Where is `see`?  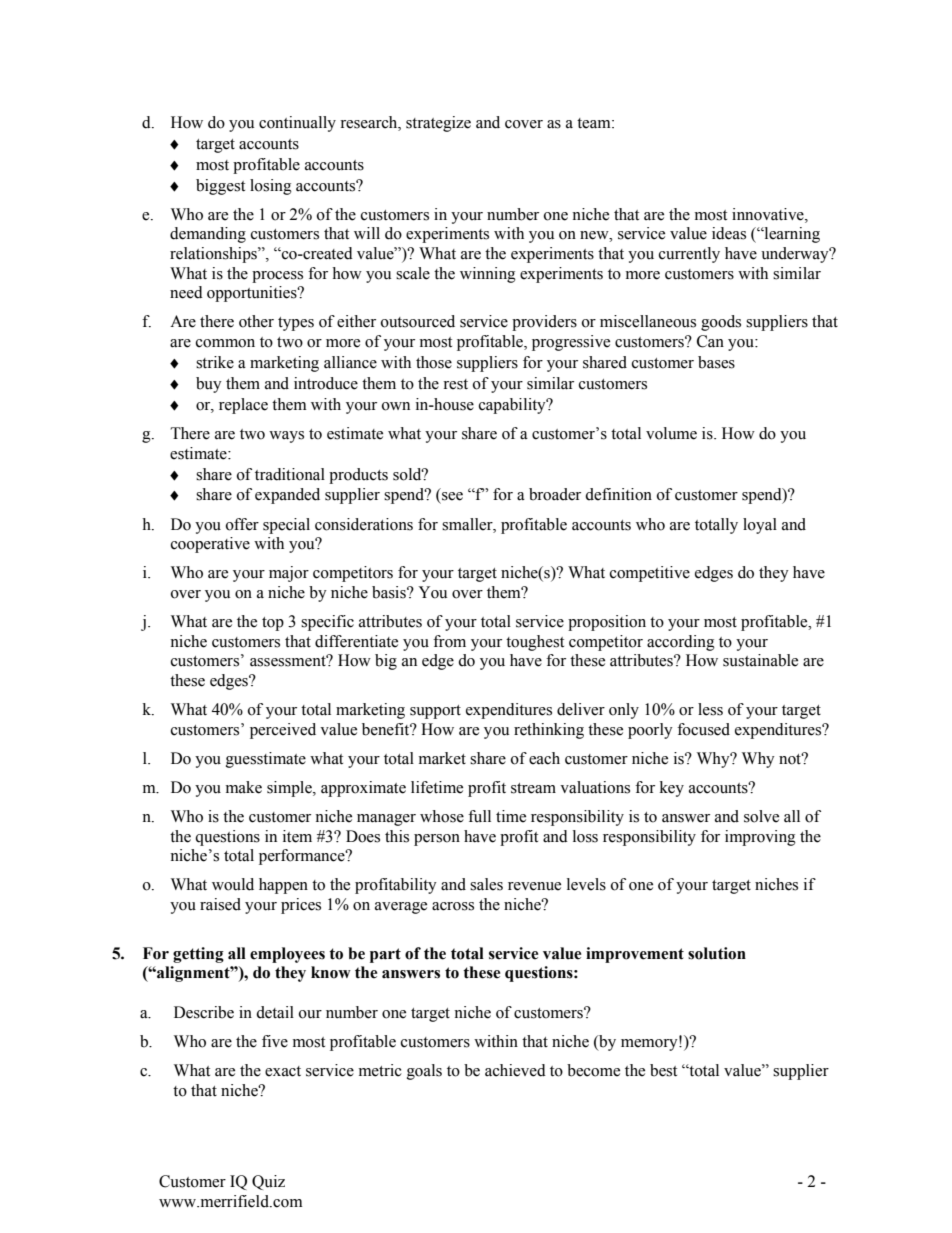 see is located at coordinates (452, 496).
